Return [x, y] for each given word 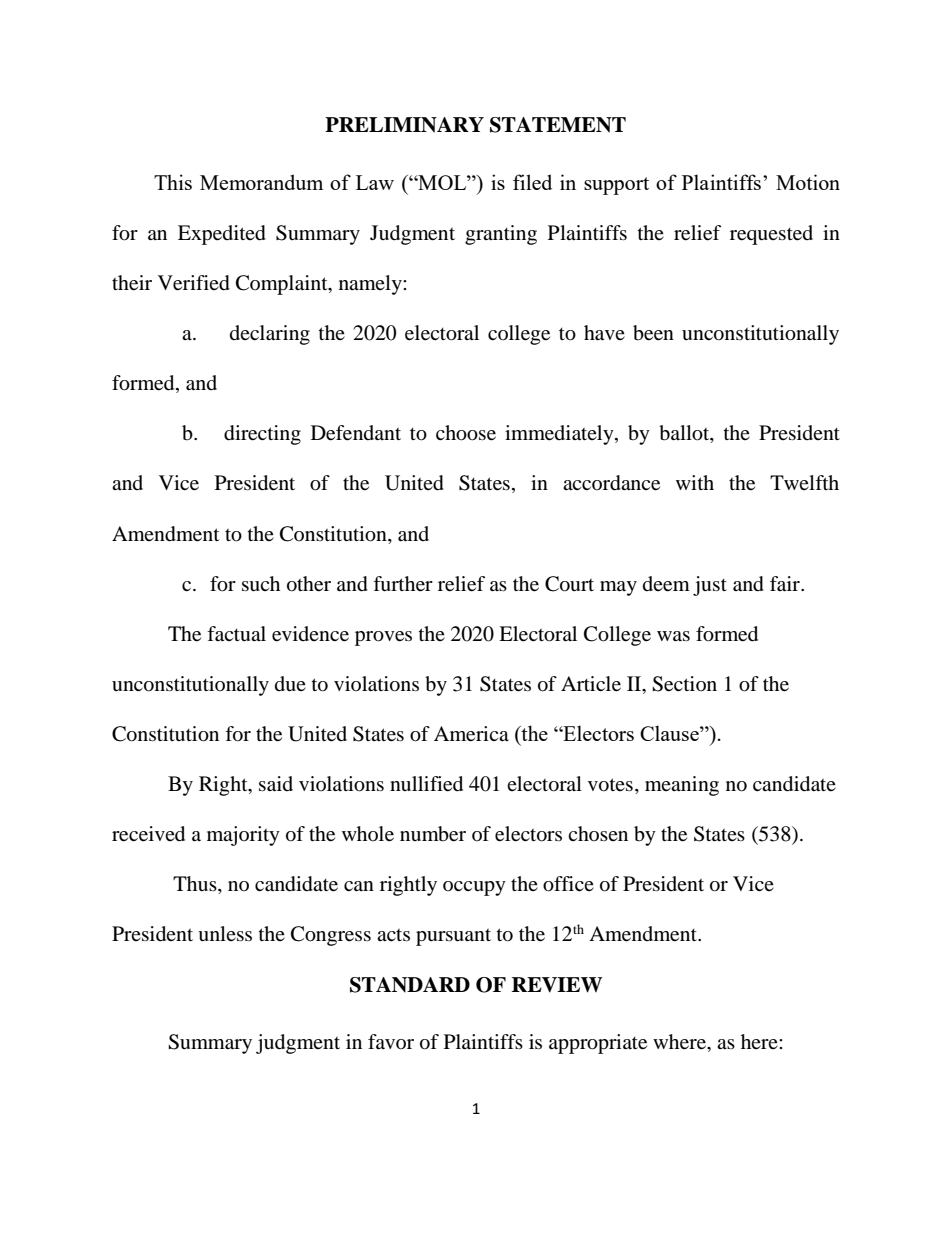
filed [532, 182]
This [173, 182]
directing [262, 435]
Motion [808, 182]
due [290, 684]
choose [466, 433]
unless [225, 934]
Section [684, 684]
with [695, 482]
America [471, 734]
